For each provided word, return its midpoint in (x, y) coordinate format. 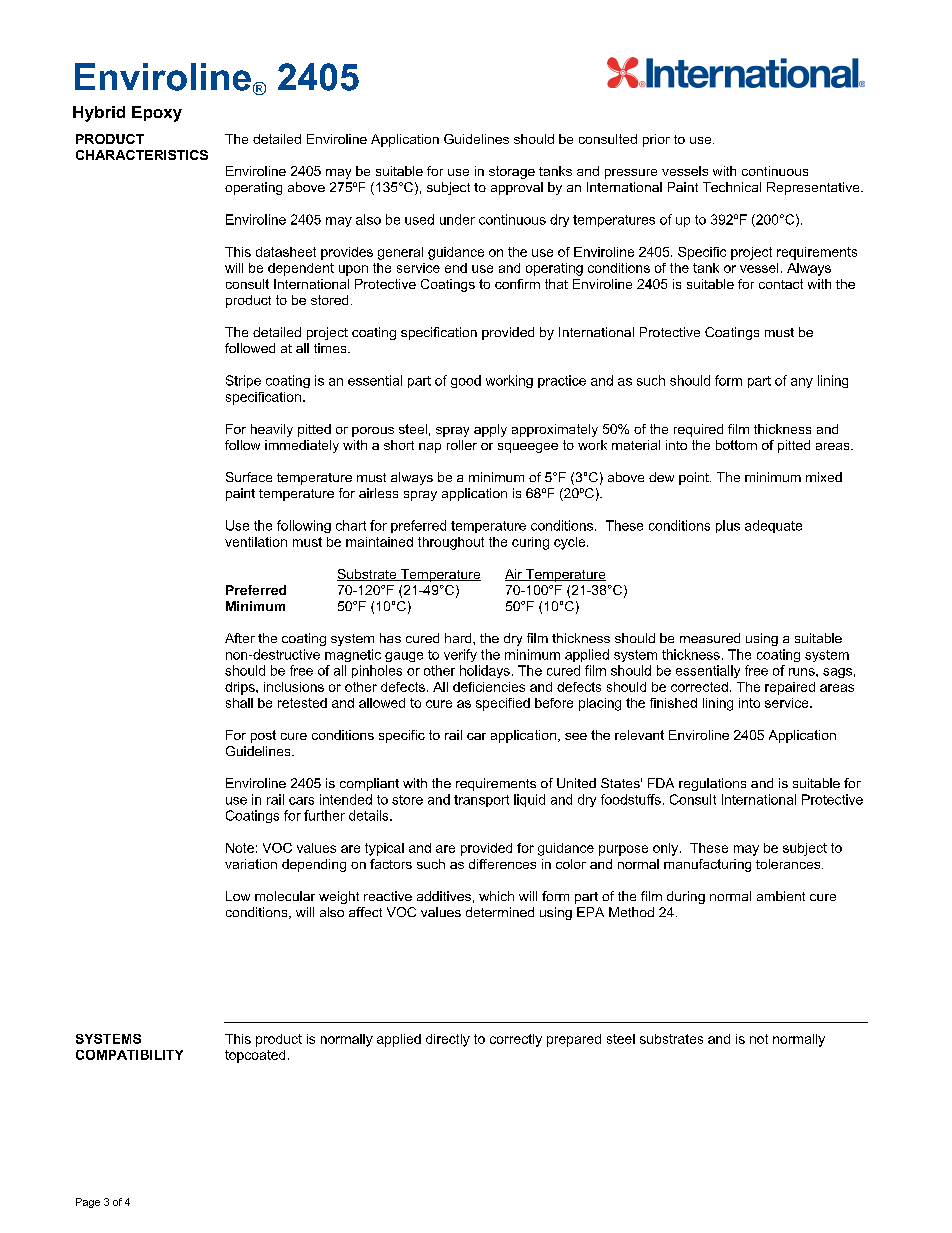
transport (481, 801)
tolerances (789, 864)
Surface (249, 477)
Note (240, 848)
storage (512, 172)
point (695, 478)
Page (88, 1203)
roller (462, 445)
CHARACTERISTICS (142, 155)
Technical (732, 187)
